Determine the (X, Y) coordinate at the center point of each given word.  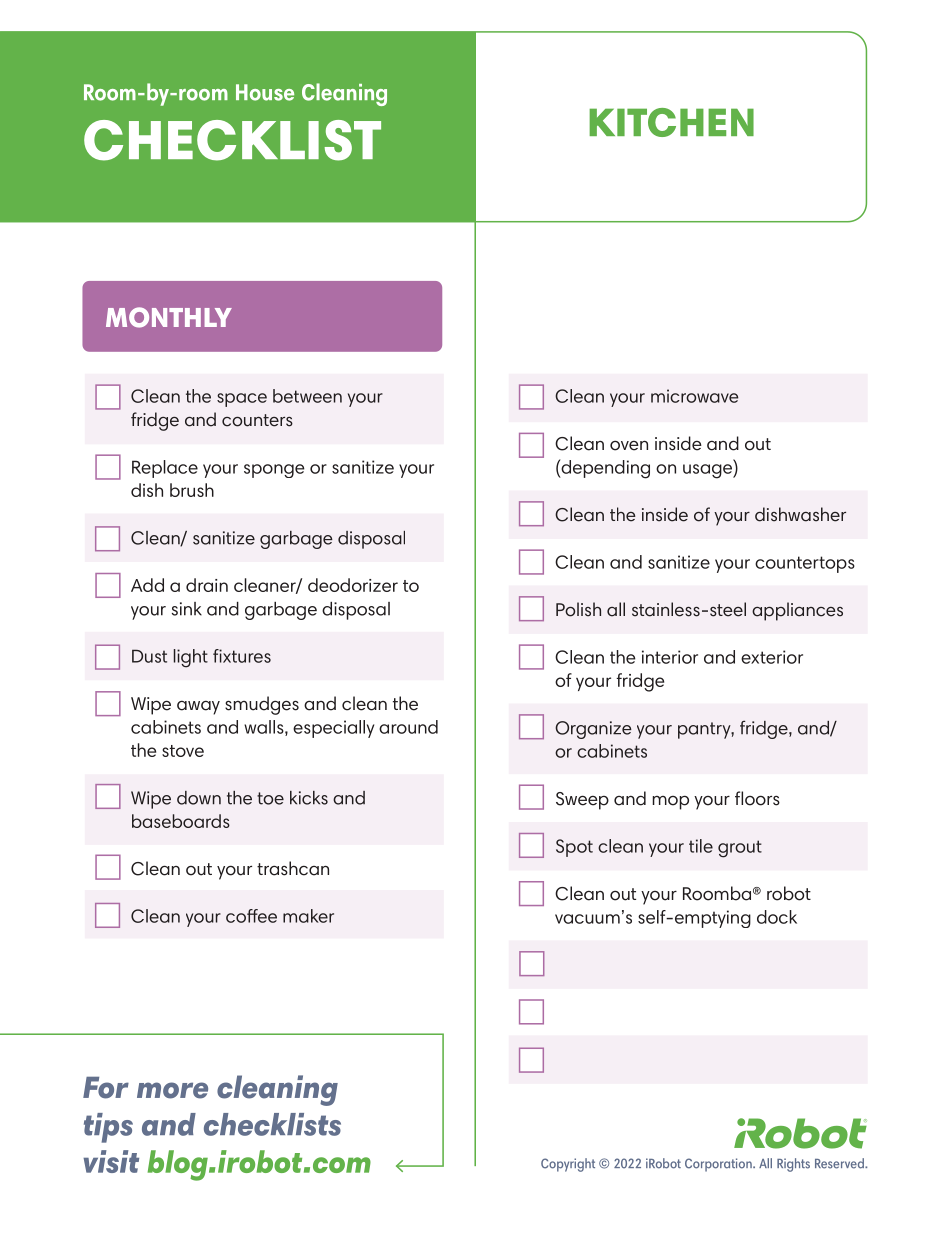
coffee (251, 916)
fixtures (242, 656)
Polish (578, 609)
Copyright (568, 1165)
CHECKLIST (232, 140)
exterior (772, 657)
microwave (694, 396)
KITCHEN (671, 122)
